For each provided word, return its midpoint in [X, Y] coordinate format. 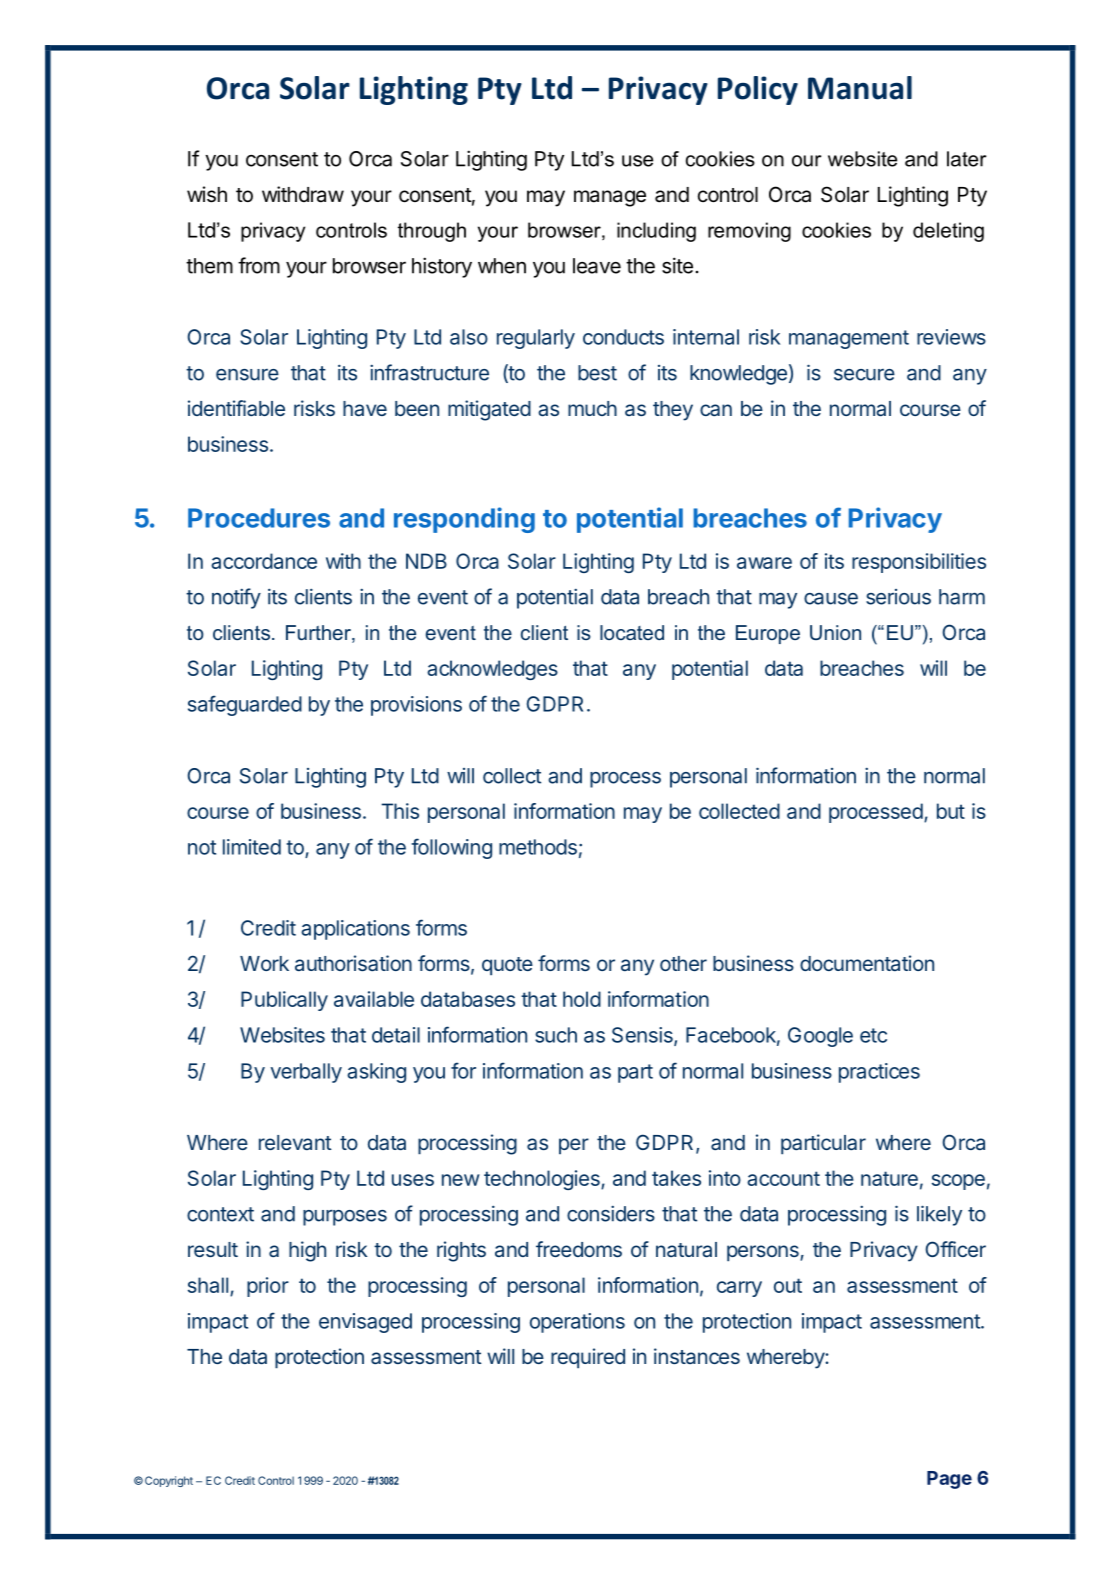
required [588, 1358]
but [951, 811]
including [656, 232]
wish [207, 194]
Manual [860, 88]
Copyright [169, 1481]
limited [252, 847]
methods [538, 847]
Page [949, 1480]
